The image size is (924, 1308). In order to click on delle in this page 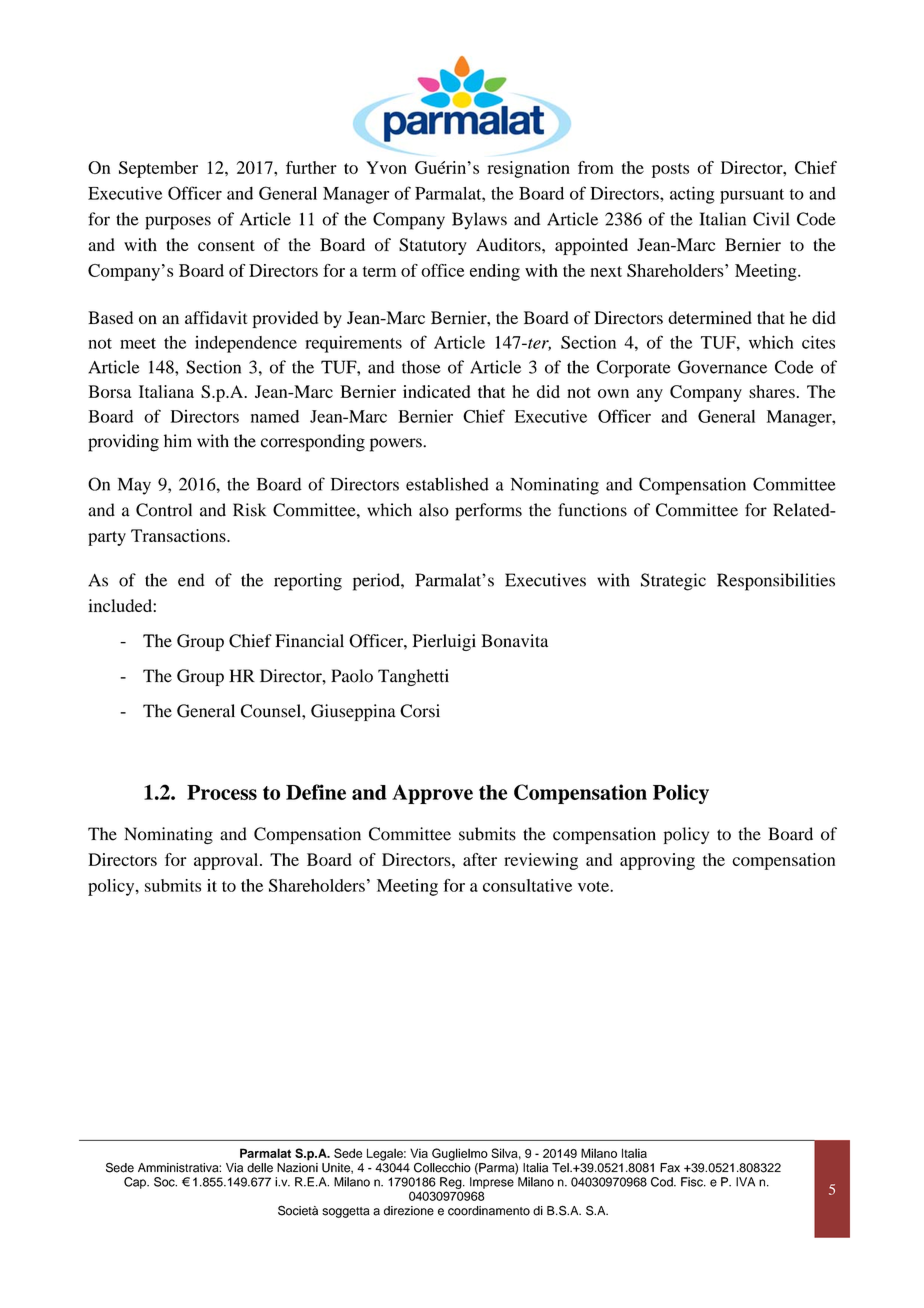, I will do `click(260, 1168)`.
